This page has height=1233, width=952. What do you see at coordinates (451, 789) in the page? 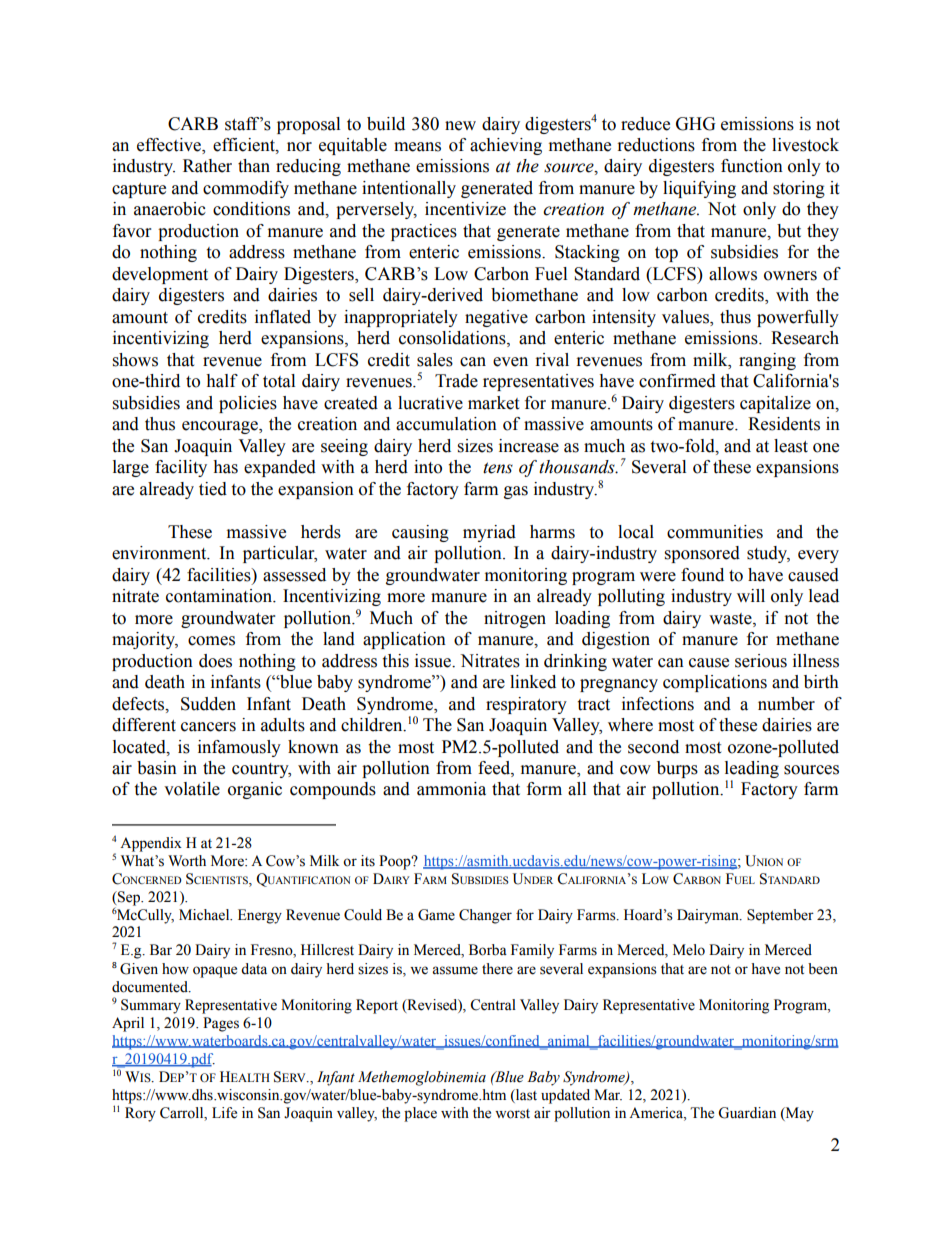
I see `ammonia` at bounding box center [451, 789].
